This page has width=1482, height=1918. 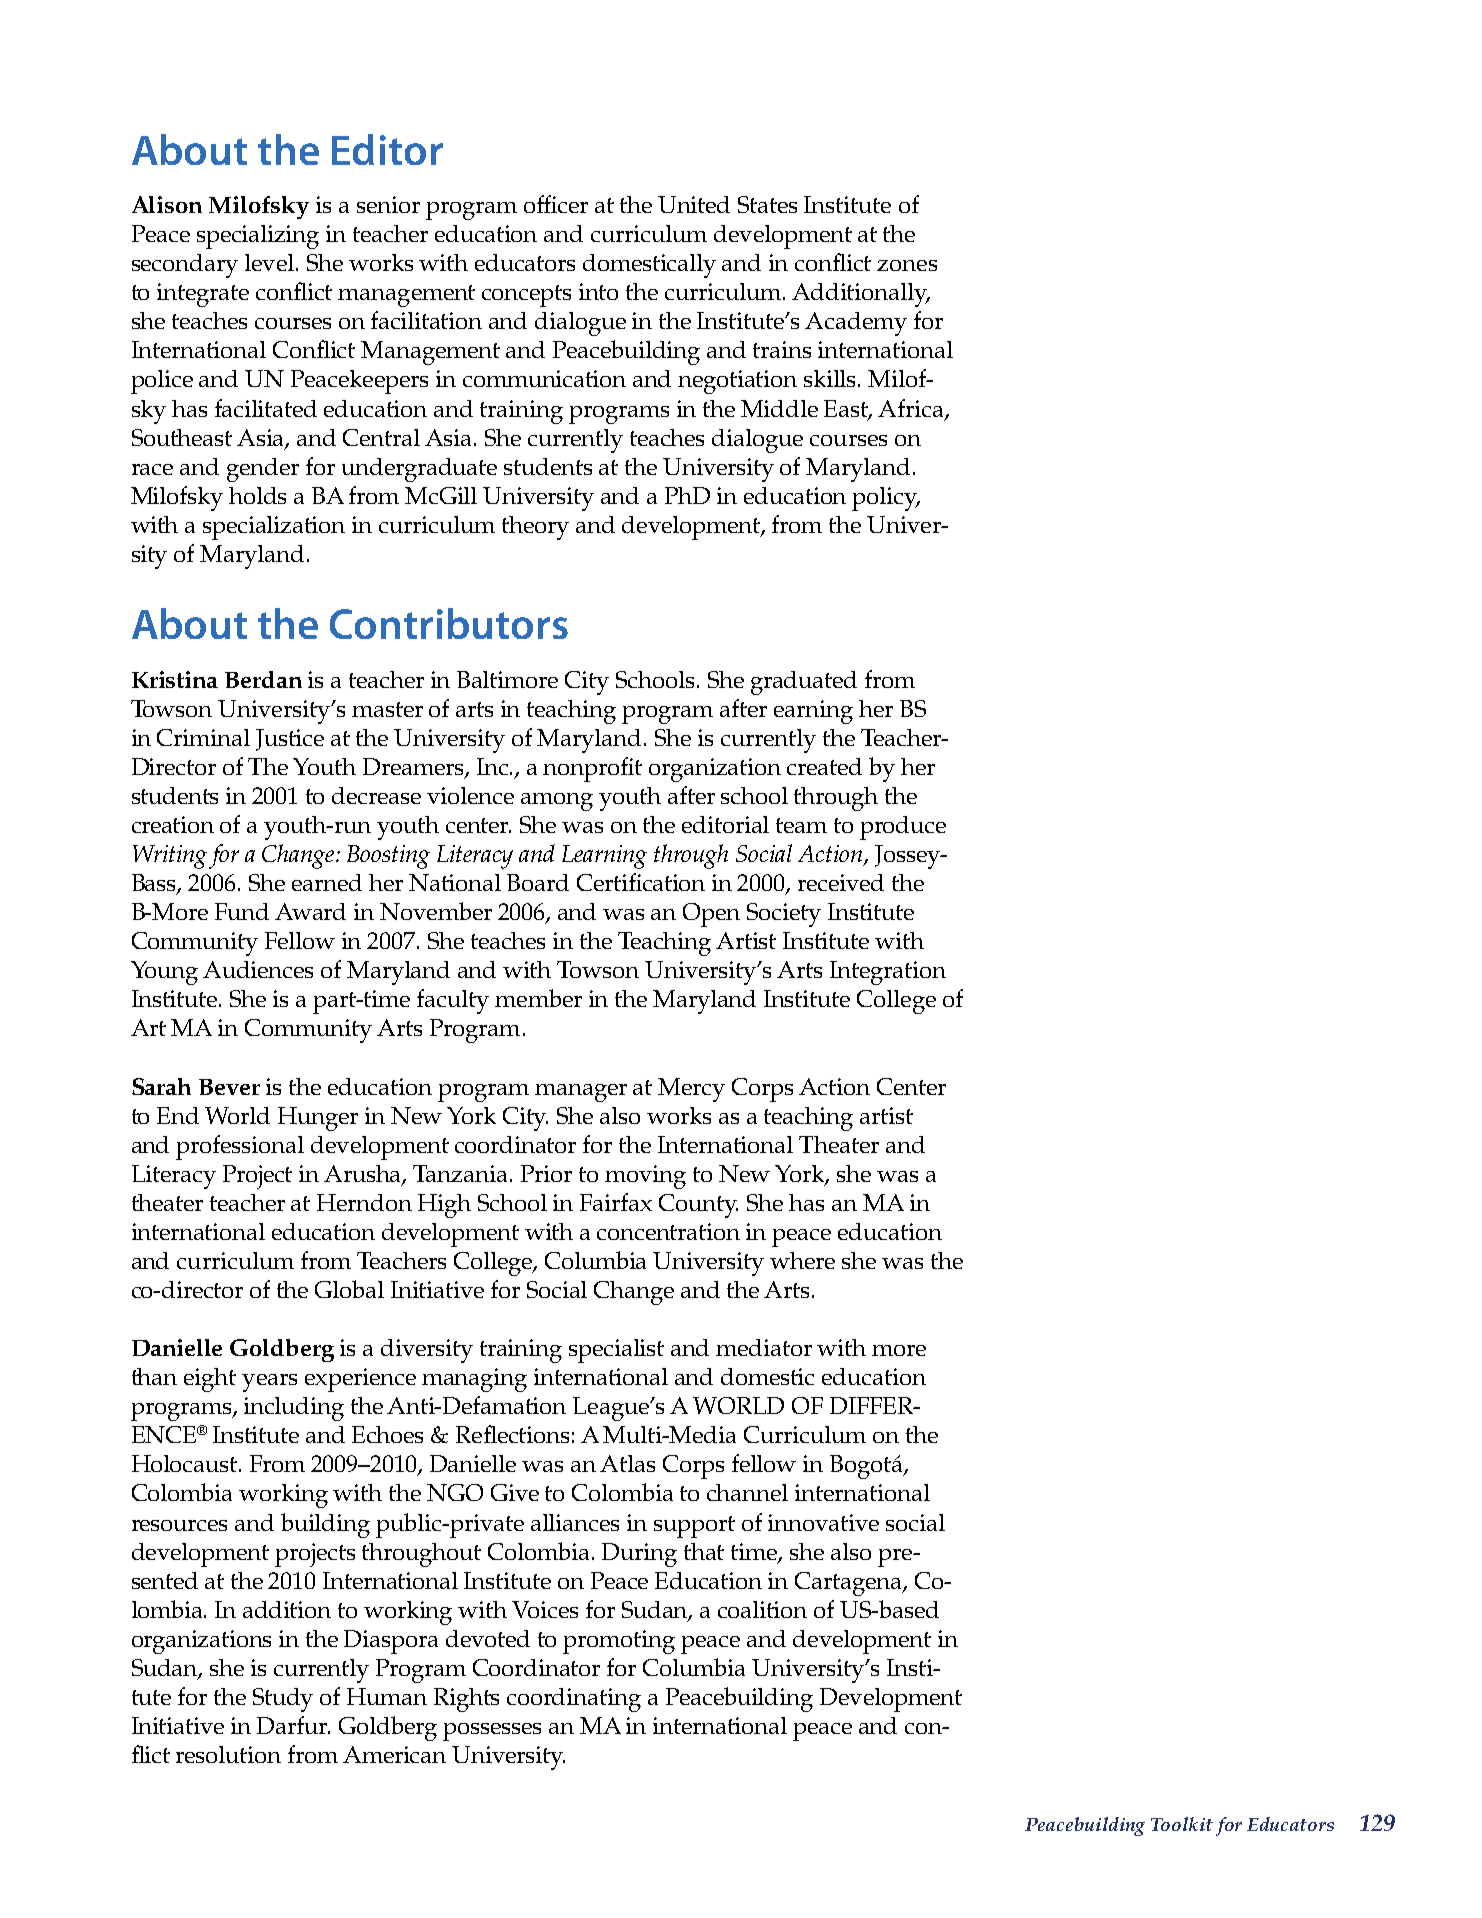 What do you see at coordinates (258, 237) in the page?
I see `specializing` at bounding box center [258, 237].
